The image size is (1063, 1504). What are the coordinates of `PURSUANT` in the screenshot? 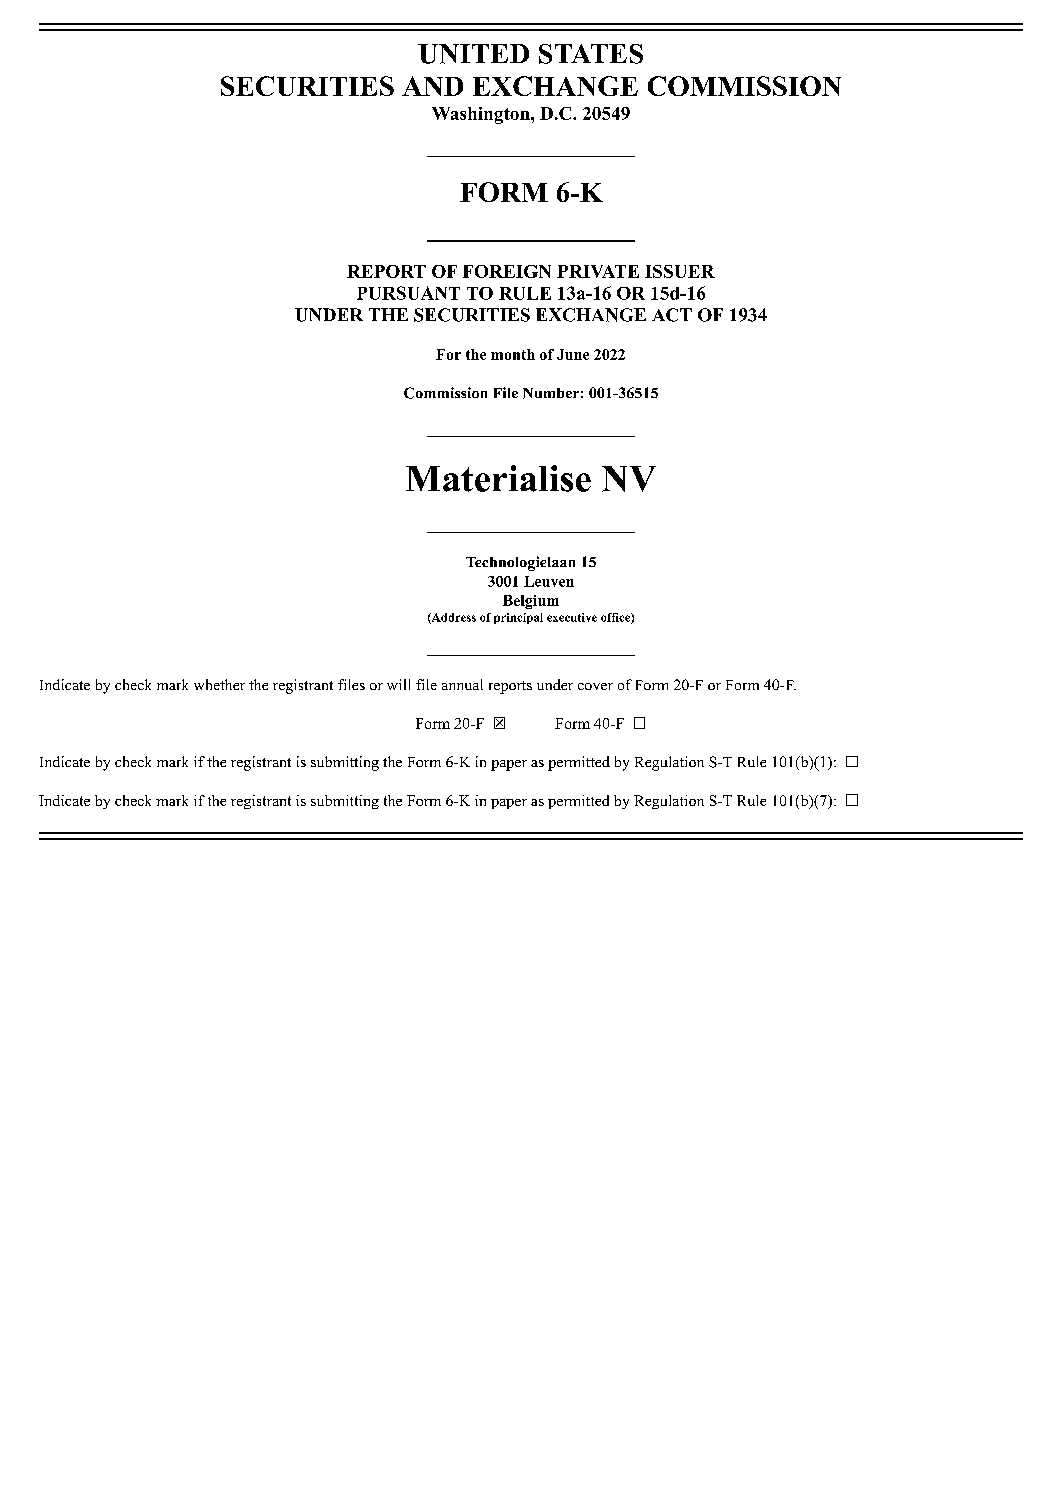 It's located at (408, 293).
